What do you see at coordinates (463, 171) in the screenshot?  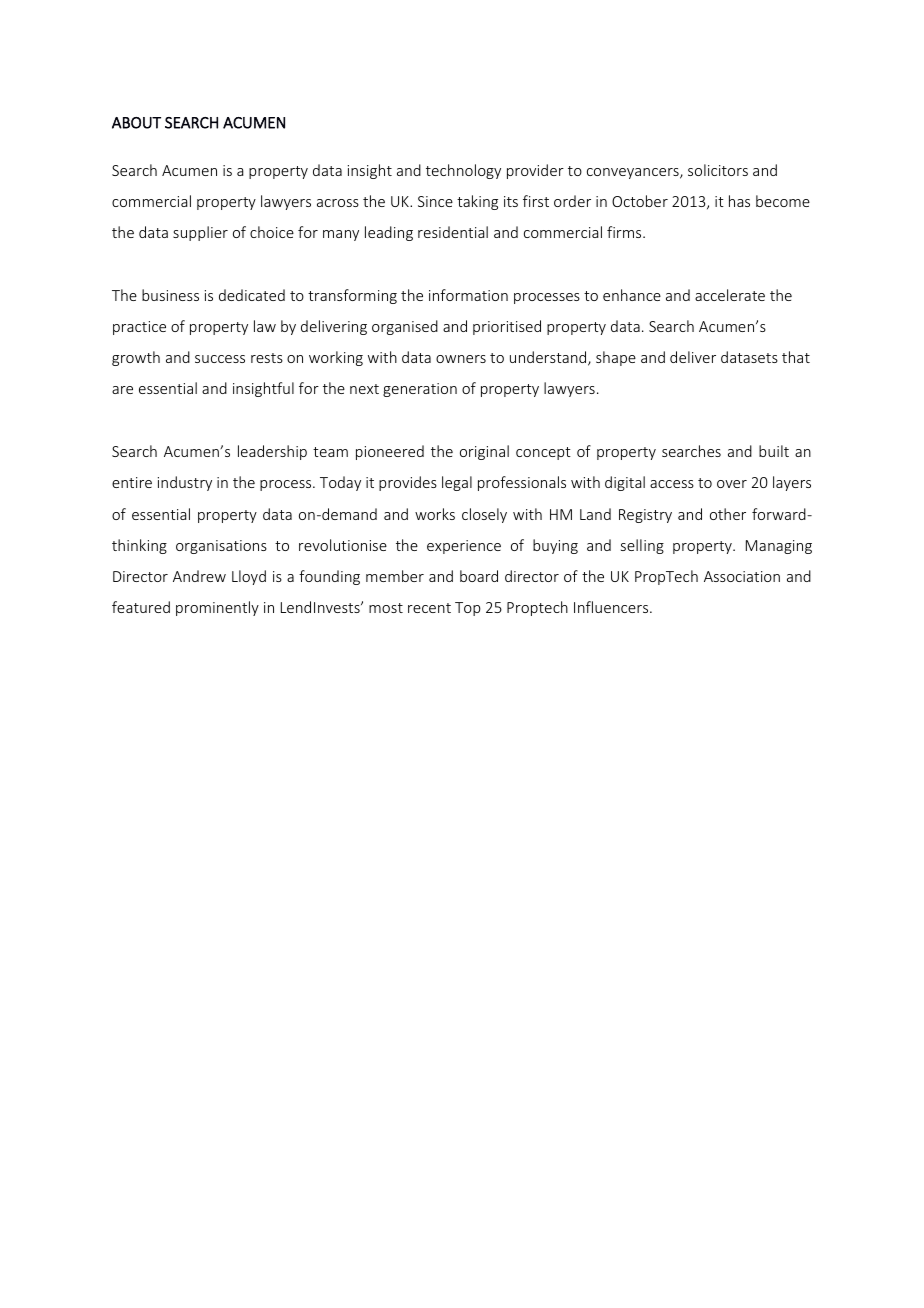 I see `technology` at bounding box center [463, 171].
